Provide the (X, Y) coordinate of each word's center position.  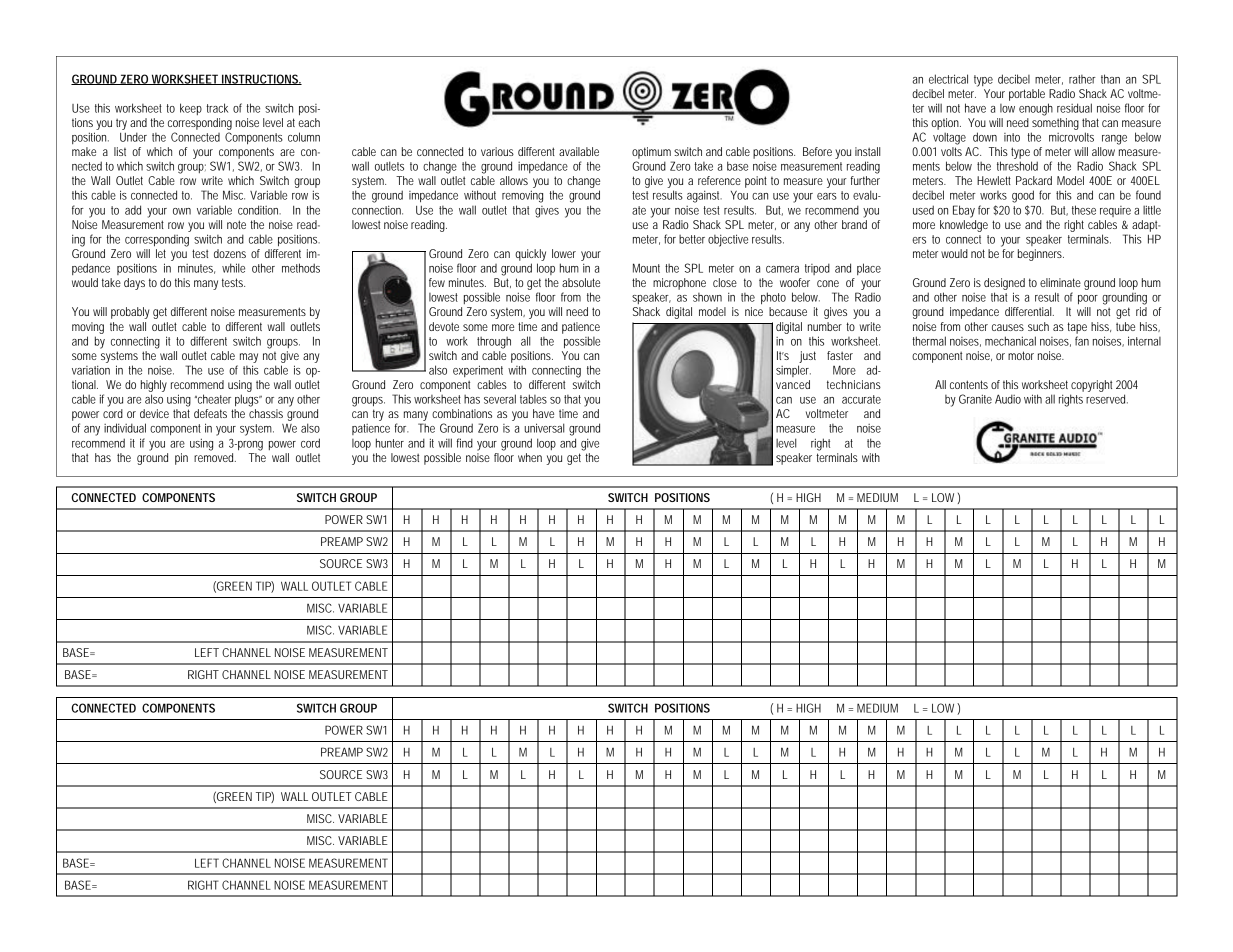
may (249, 358)
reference (719, 180)
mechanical (1010, 341)
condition (259, 210)
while (233, 268)
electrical (948, 79)
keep (191, 109)
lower (564, 253)
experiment (478, 371)
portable (1027, 95)
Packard (1034, 180)
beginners (1041, 255)
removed (215, 456)
